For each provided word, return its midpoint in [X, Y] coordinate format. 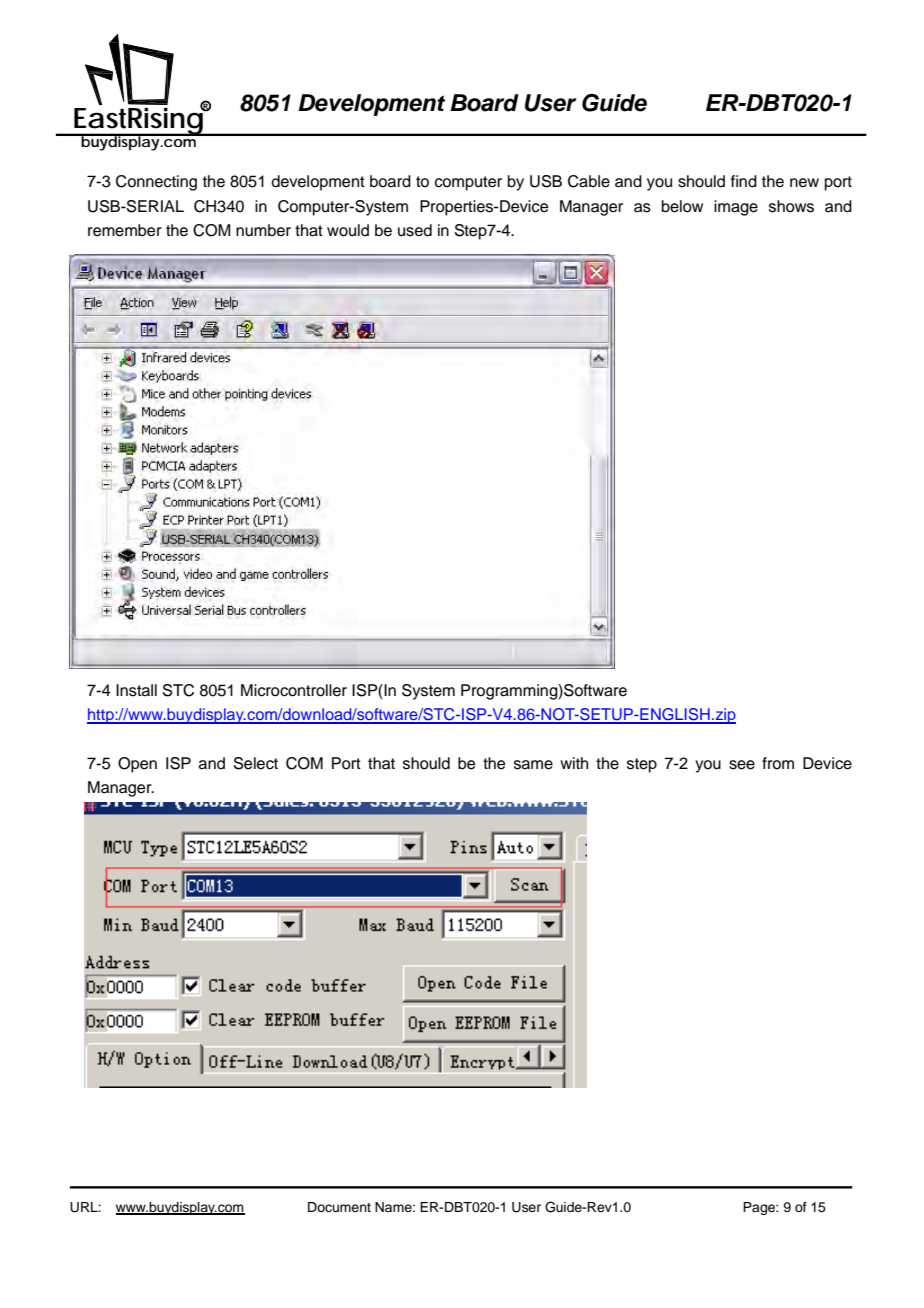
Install [136, 690]
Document [339, 1207]
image [736, 208]
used [415, 230]
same [533, 765]
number [263, 230]
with [574, 763]
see [742, 765]
